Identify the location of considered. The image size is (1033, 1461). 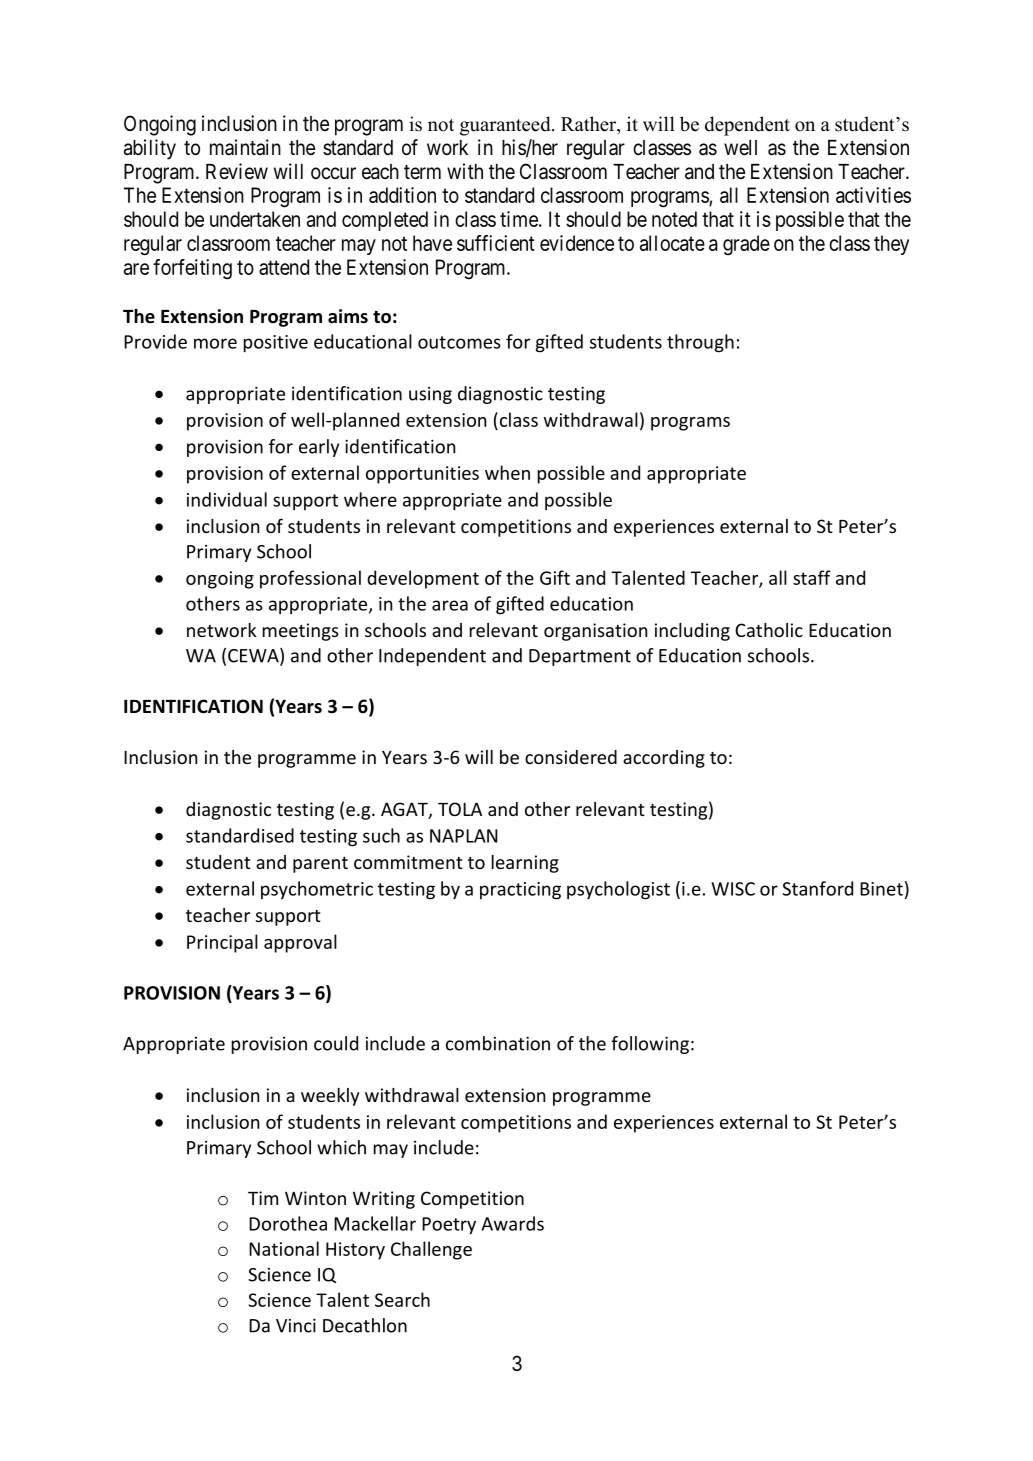
(571, 757).
